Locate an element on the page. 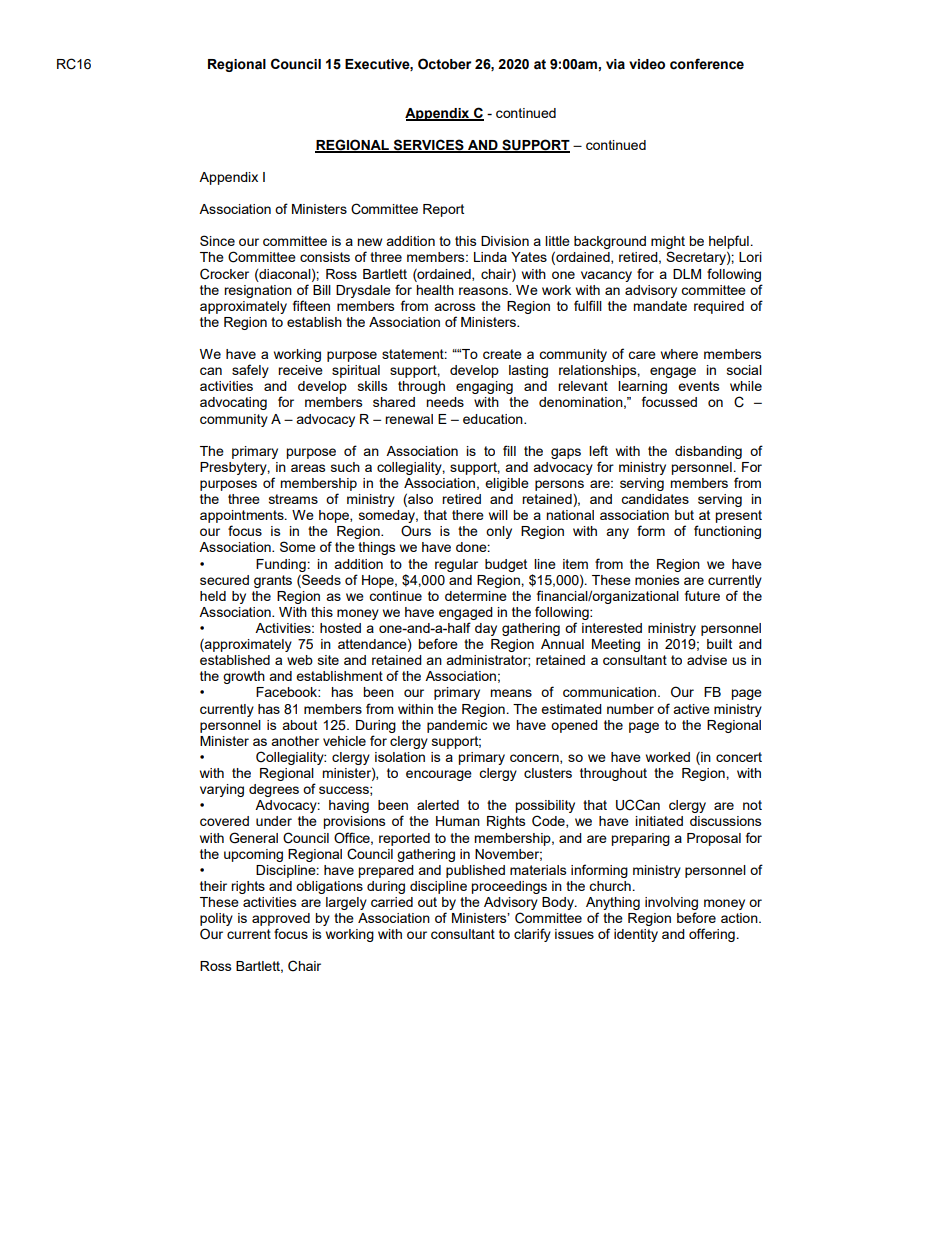 The height and width of the page is (1233, 952). might is located at coordinates (668, 244).
